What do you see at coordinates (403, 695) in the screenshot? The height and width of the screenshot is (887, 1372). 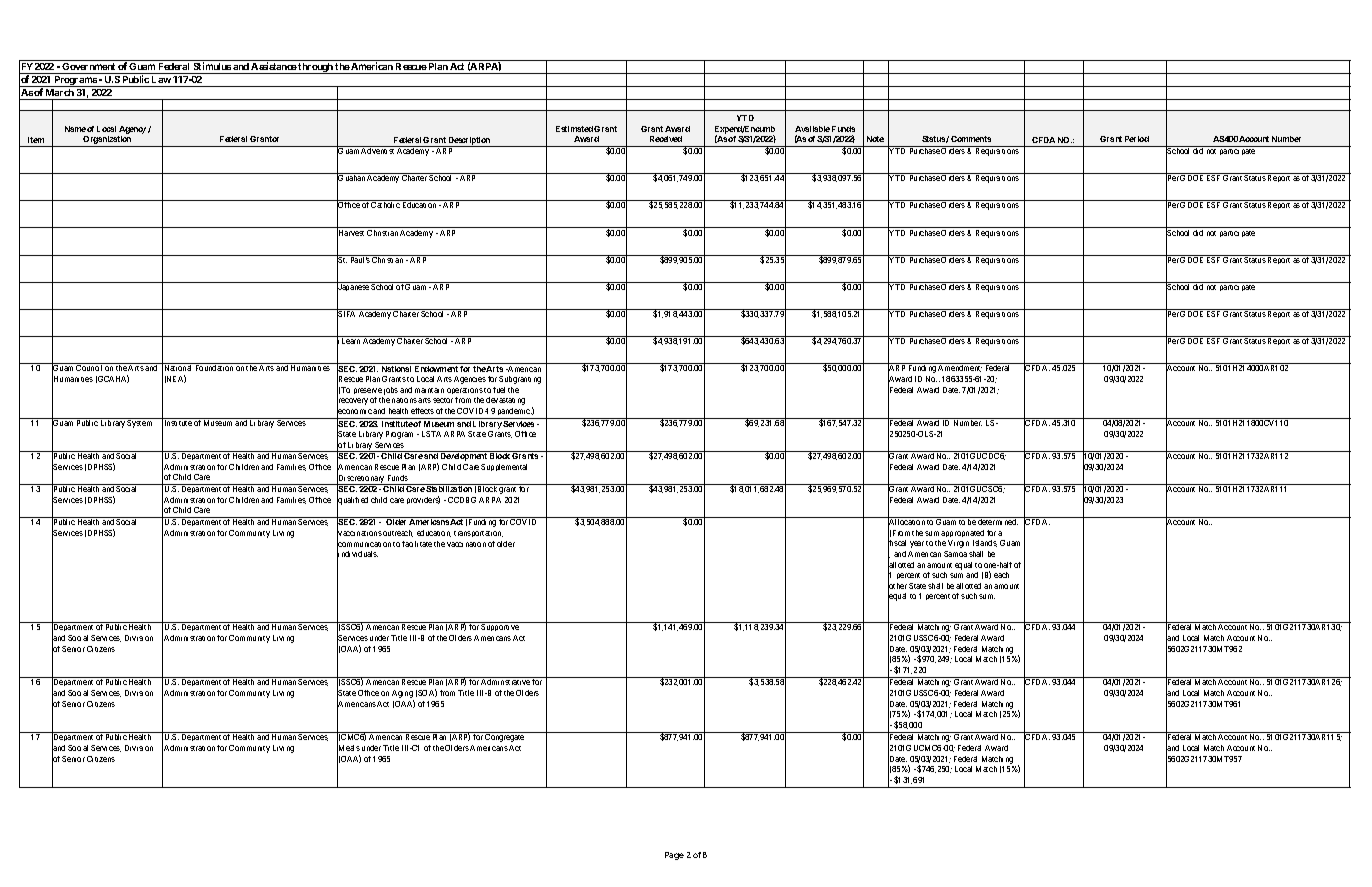 I see `Aging` at bounding box center [403, 695].
